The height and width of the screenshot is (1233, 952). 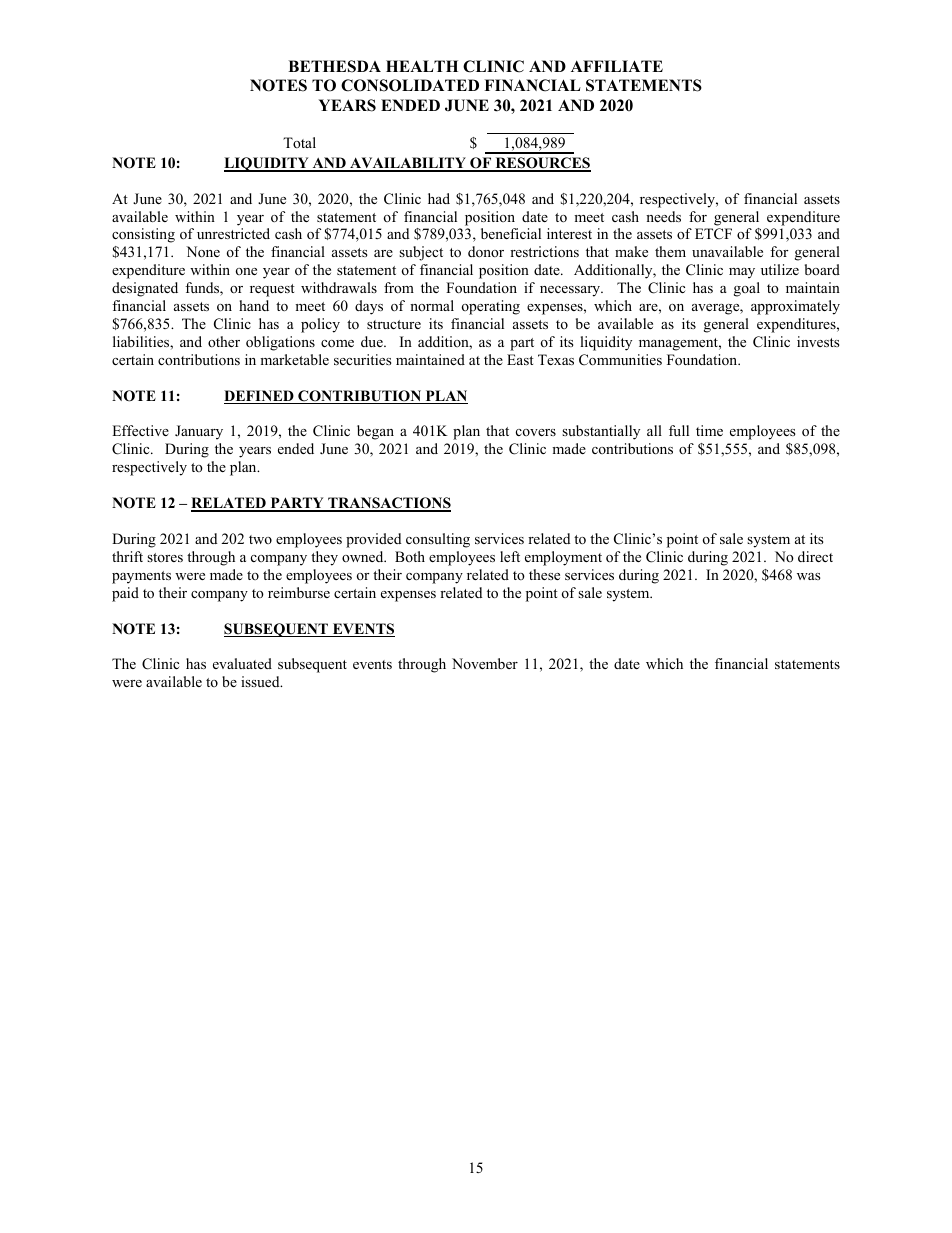 What do you see at coordinates (422, 66) in the screenshot?
I see `HEALTH` at bounding box center [422, 66].
